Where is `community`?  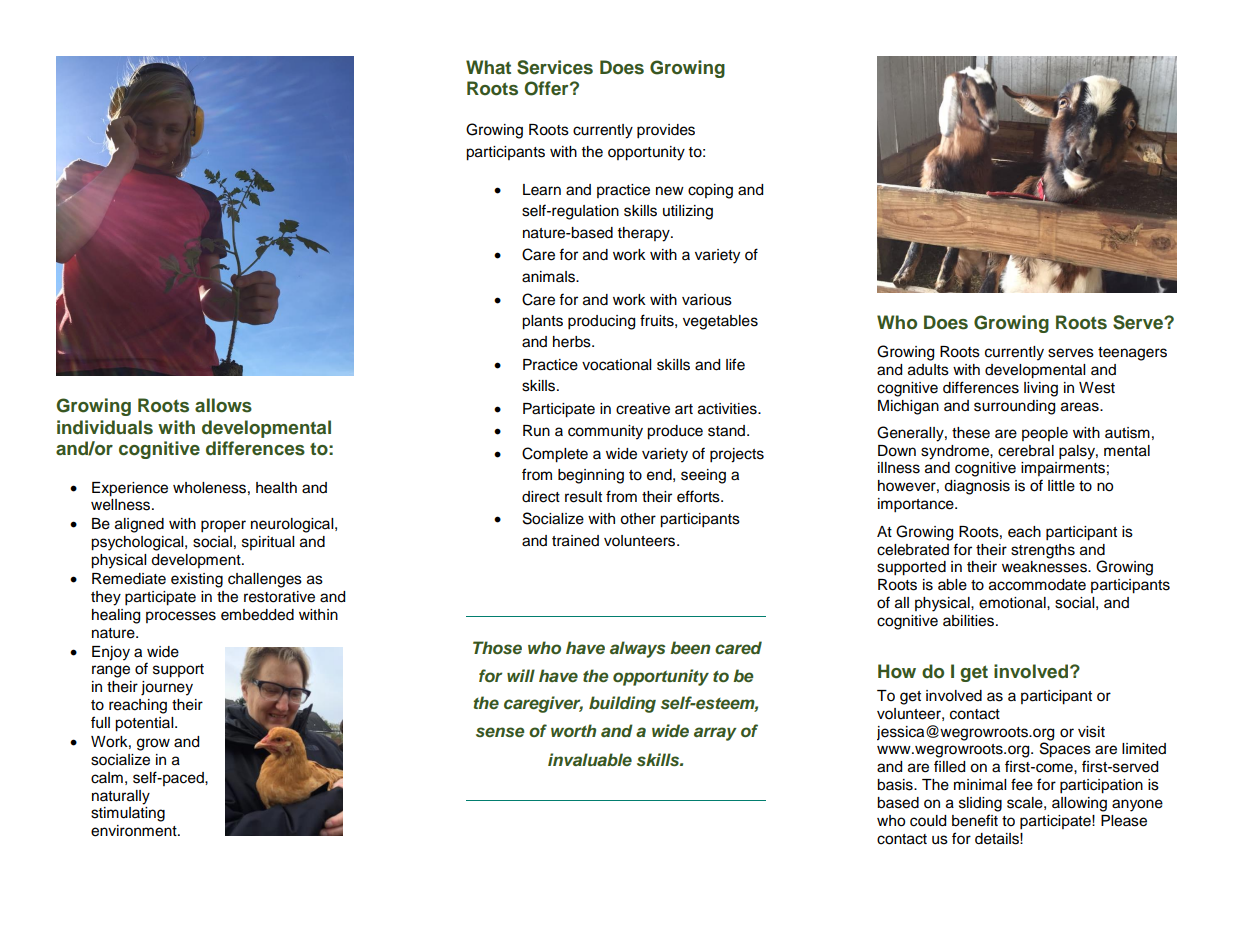 community is located at coordinates (605, 432).
